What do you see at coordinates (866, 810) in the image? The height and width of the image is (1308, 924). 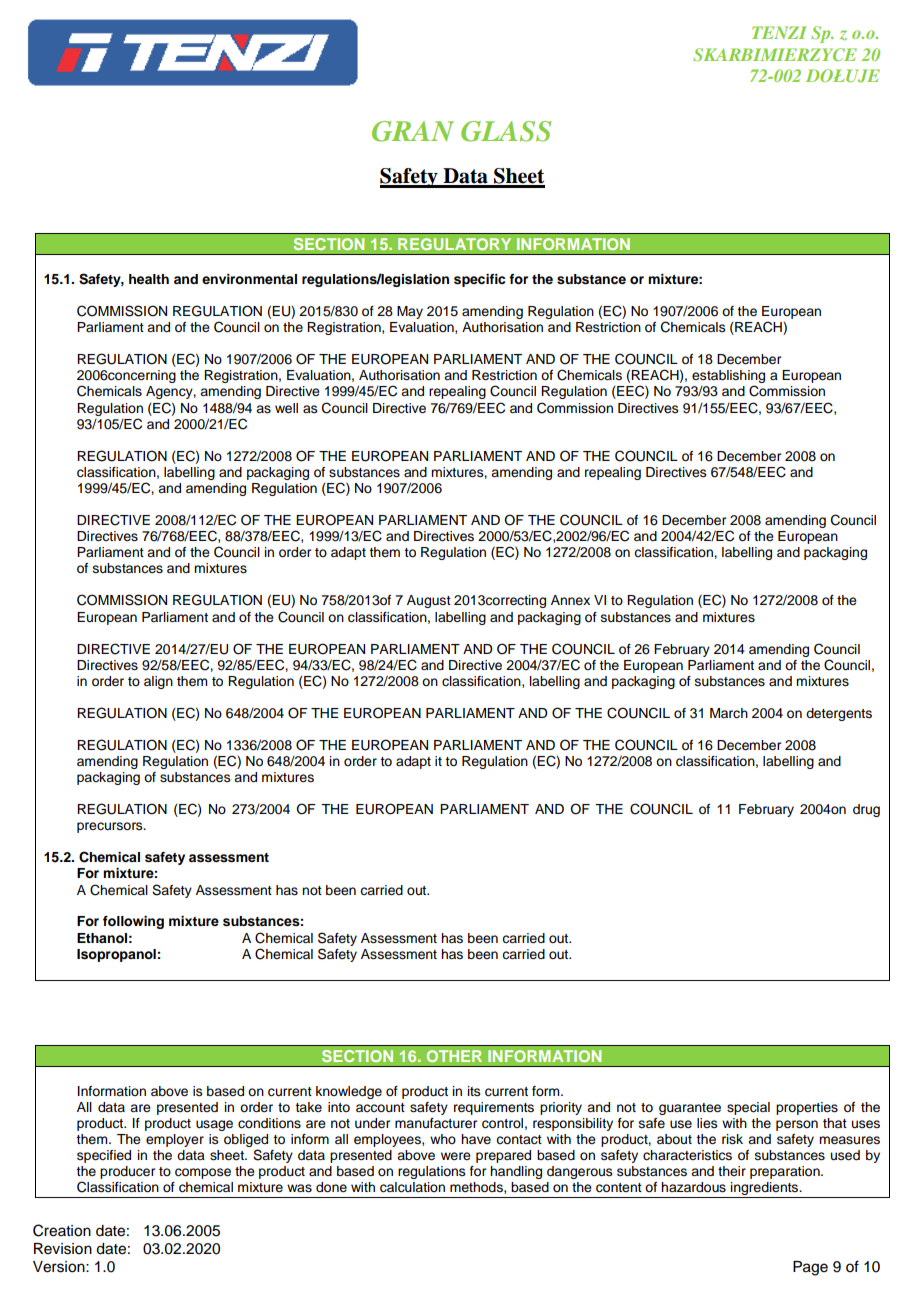 I see `drug` at bounding box center [866, 810].
